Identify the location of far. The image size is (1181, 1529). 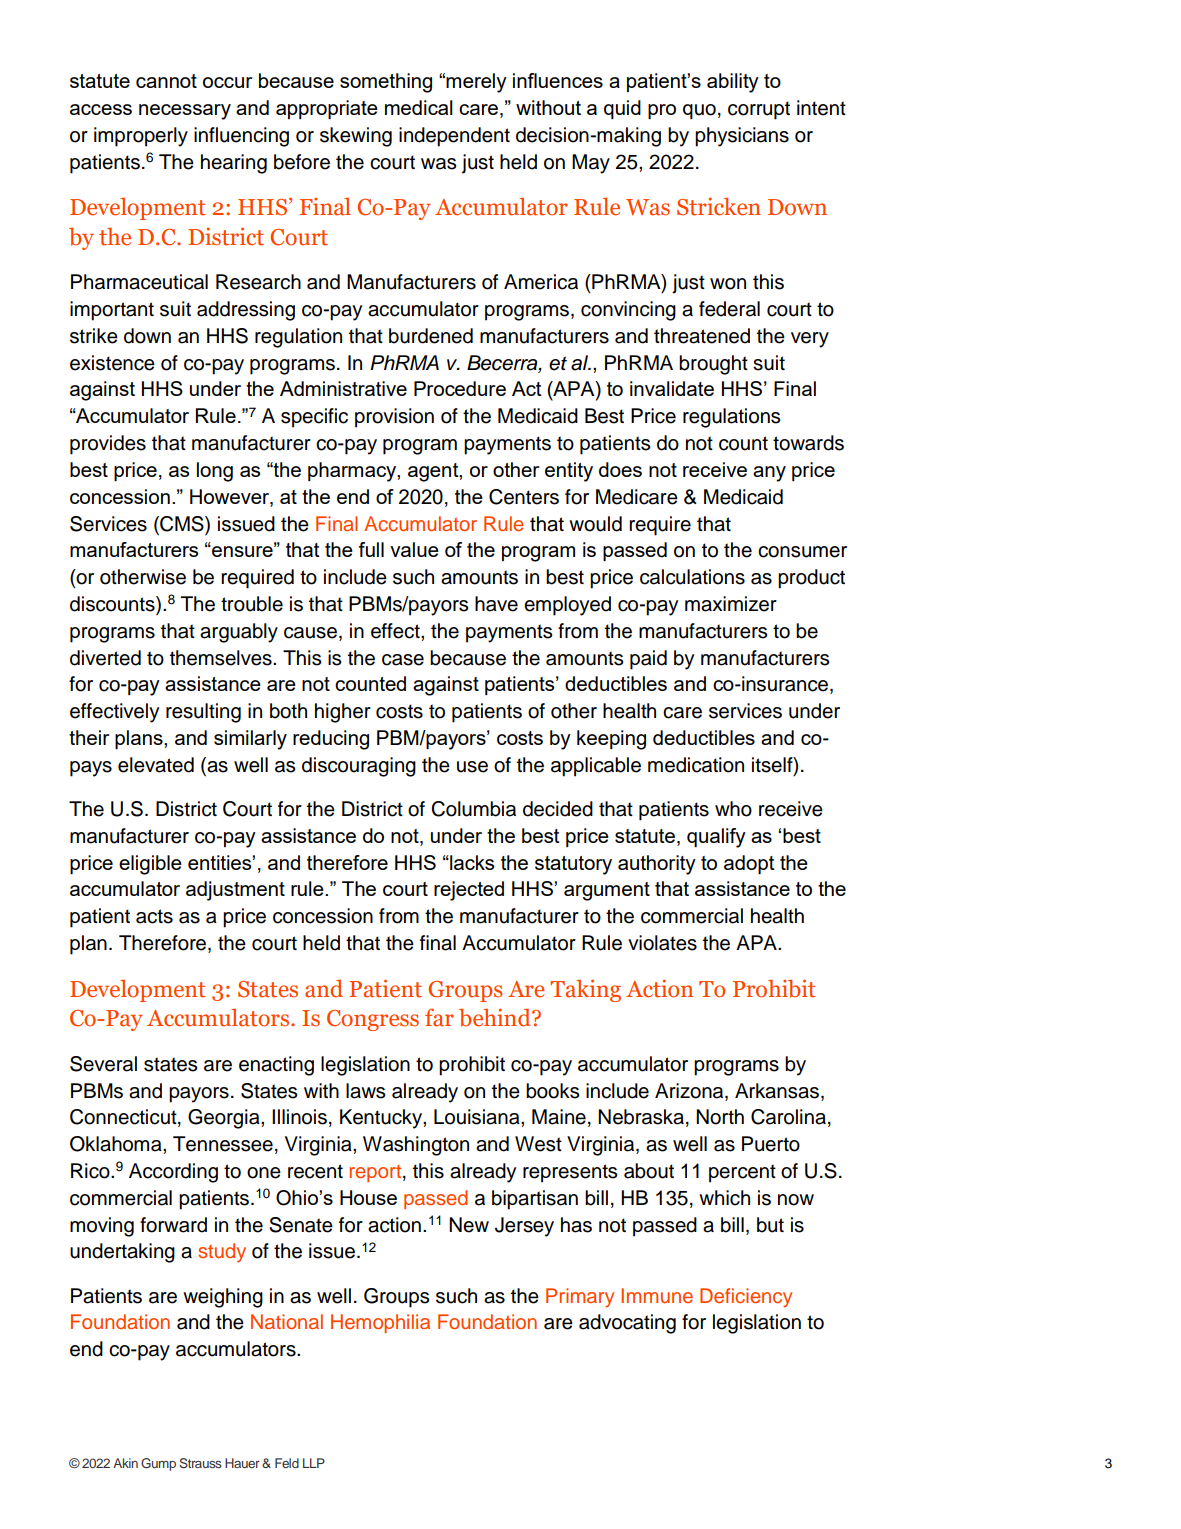
(439, 1017).
